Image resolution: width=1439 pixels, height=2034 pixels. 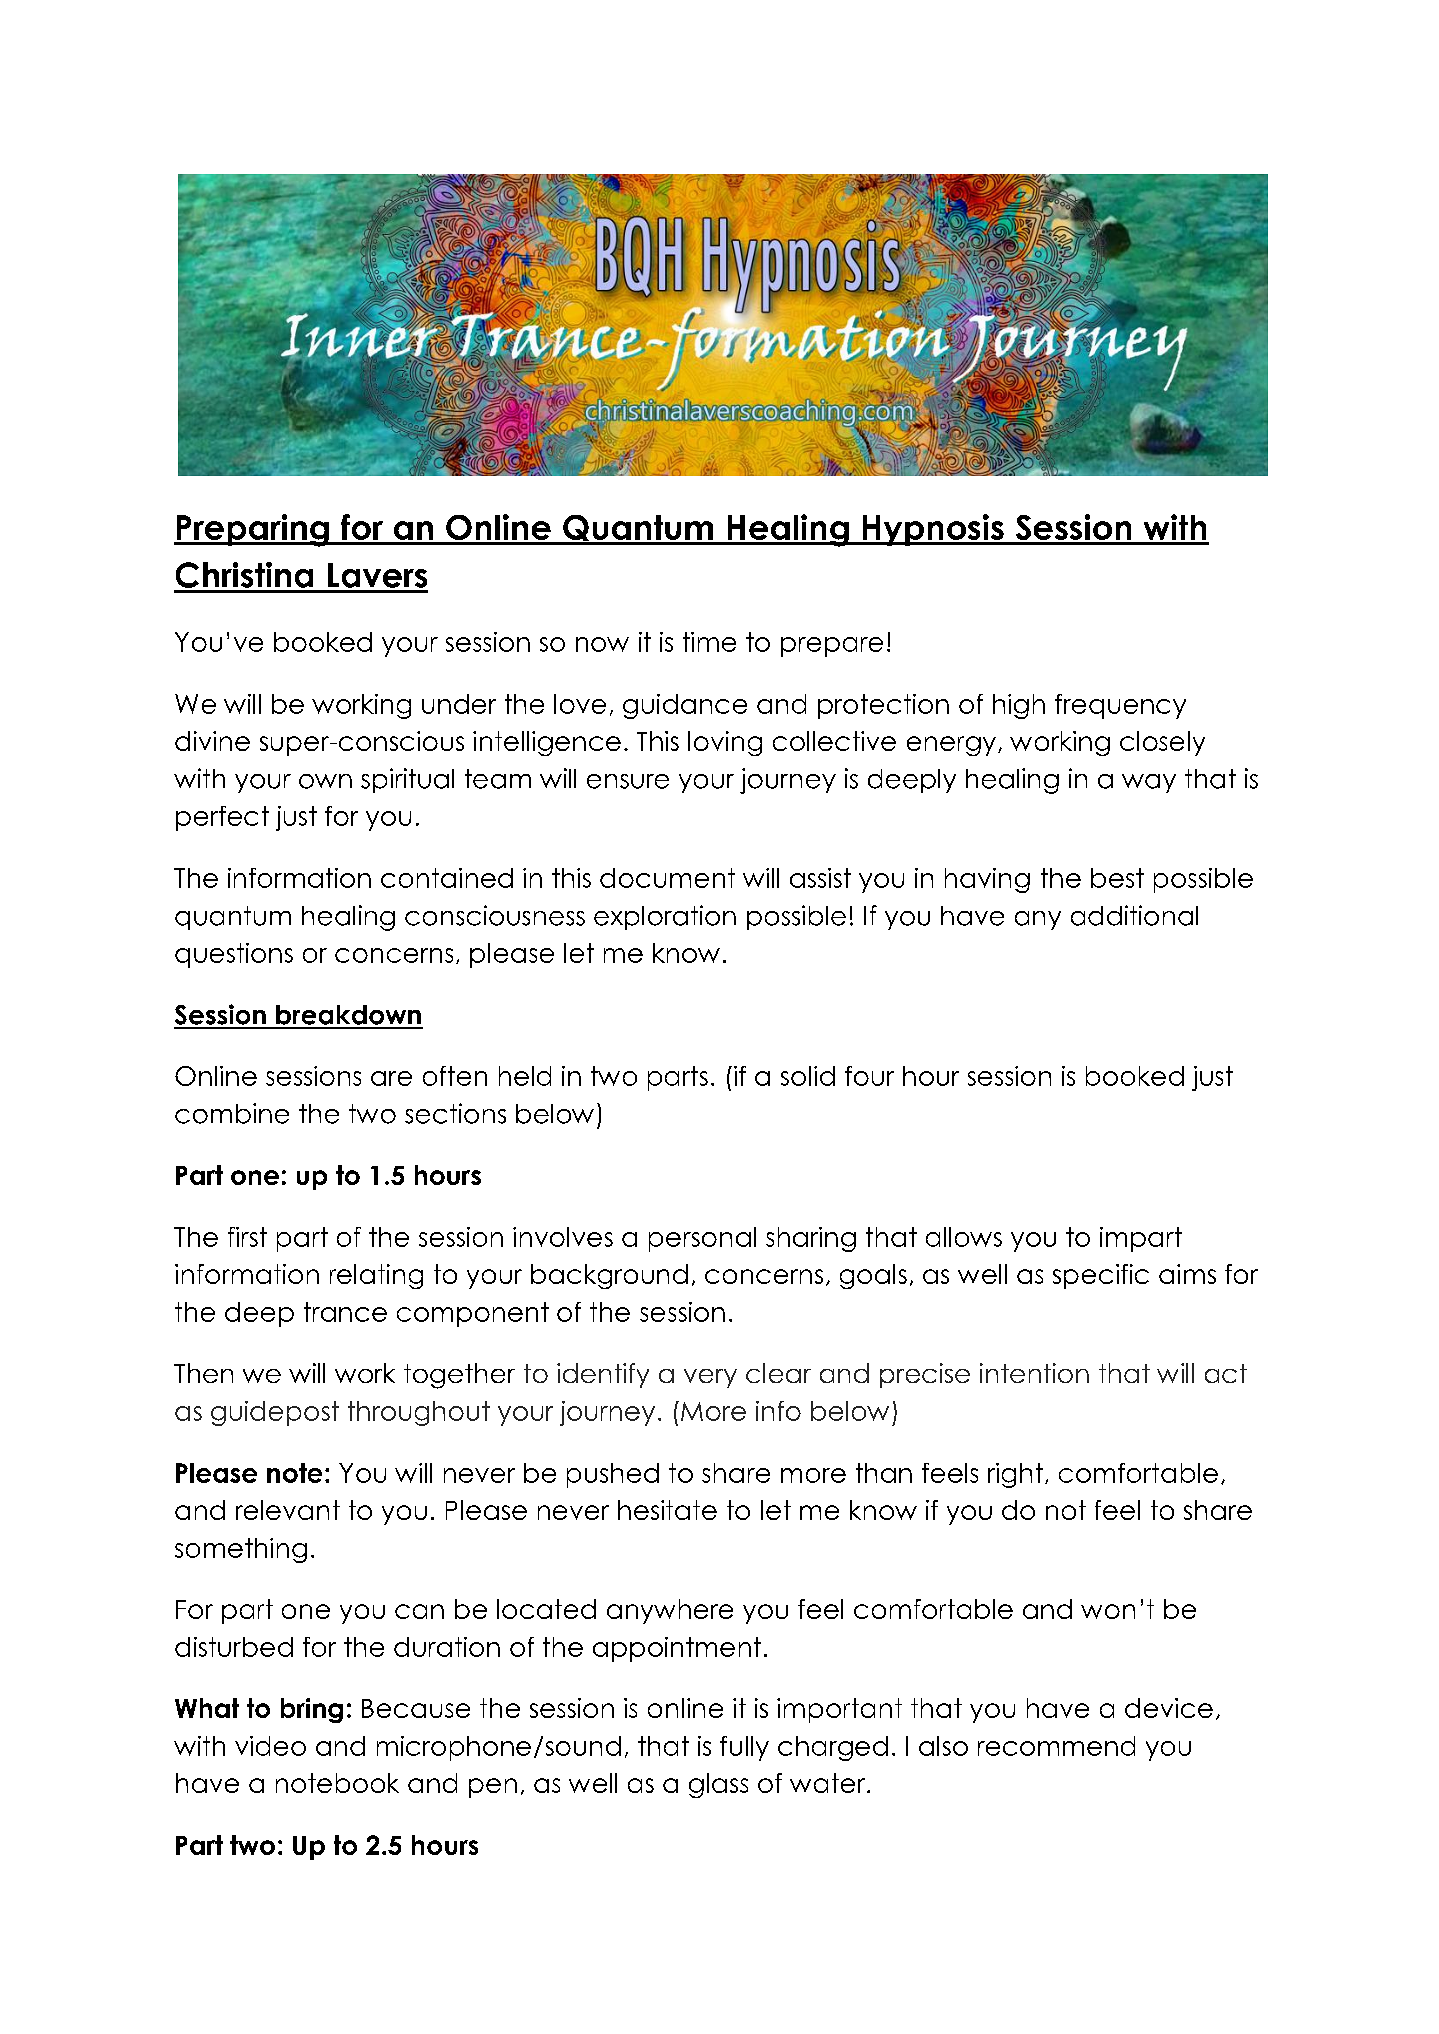 I want to click on video, so click(x=270, y=1746).
